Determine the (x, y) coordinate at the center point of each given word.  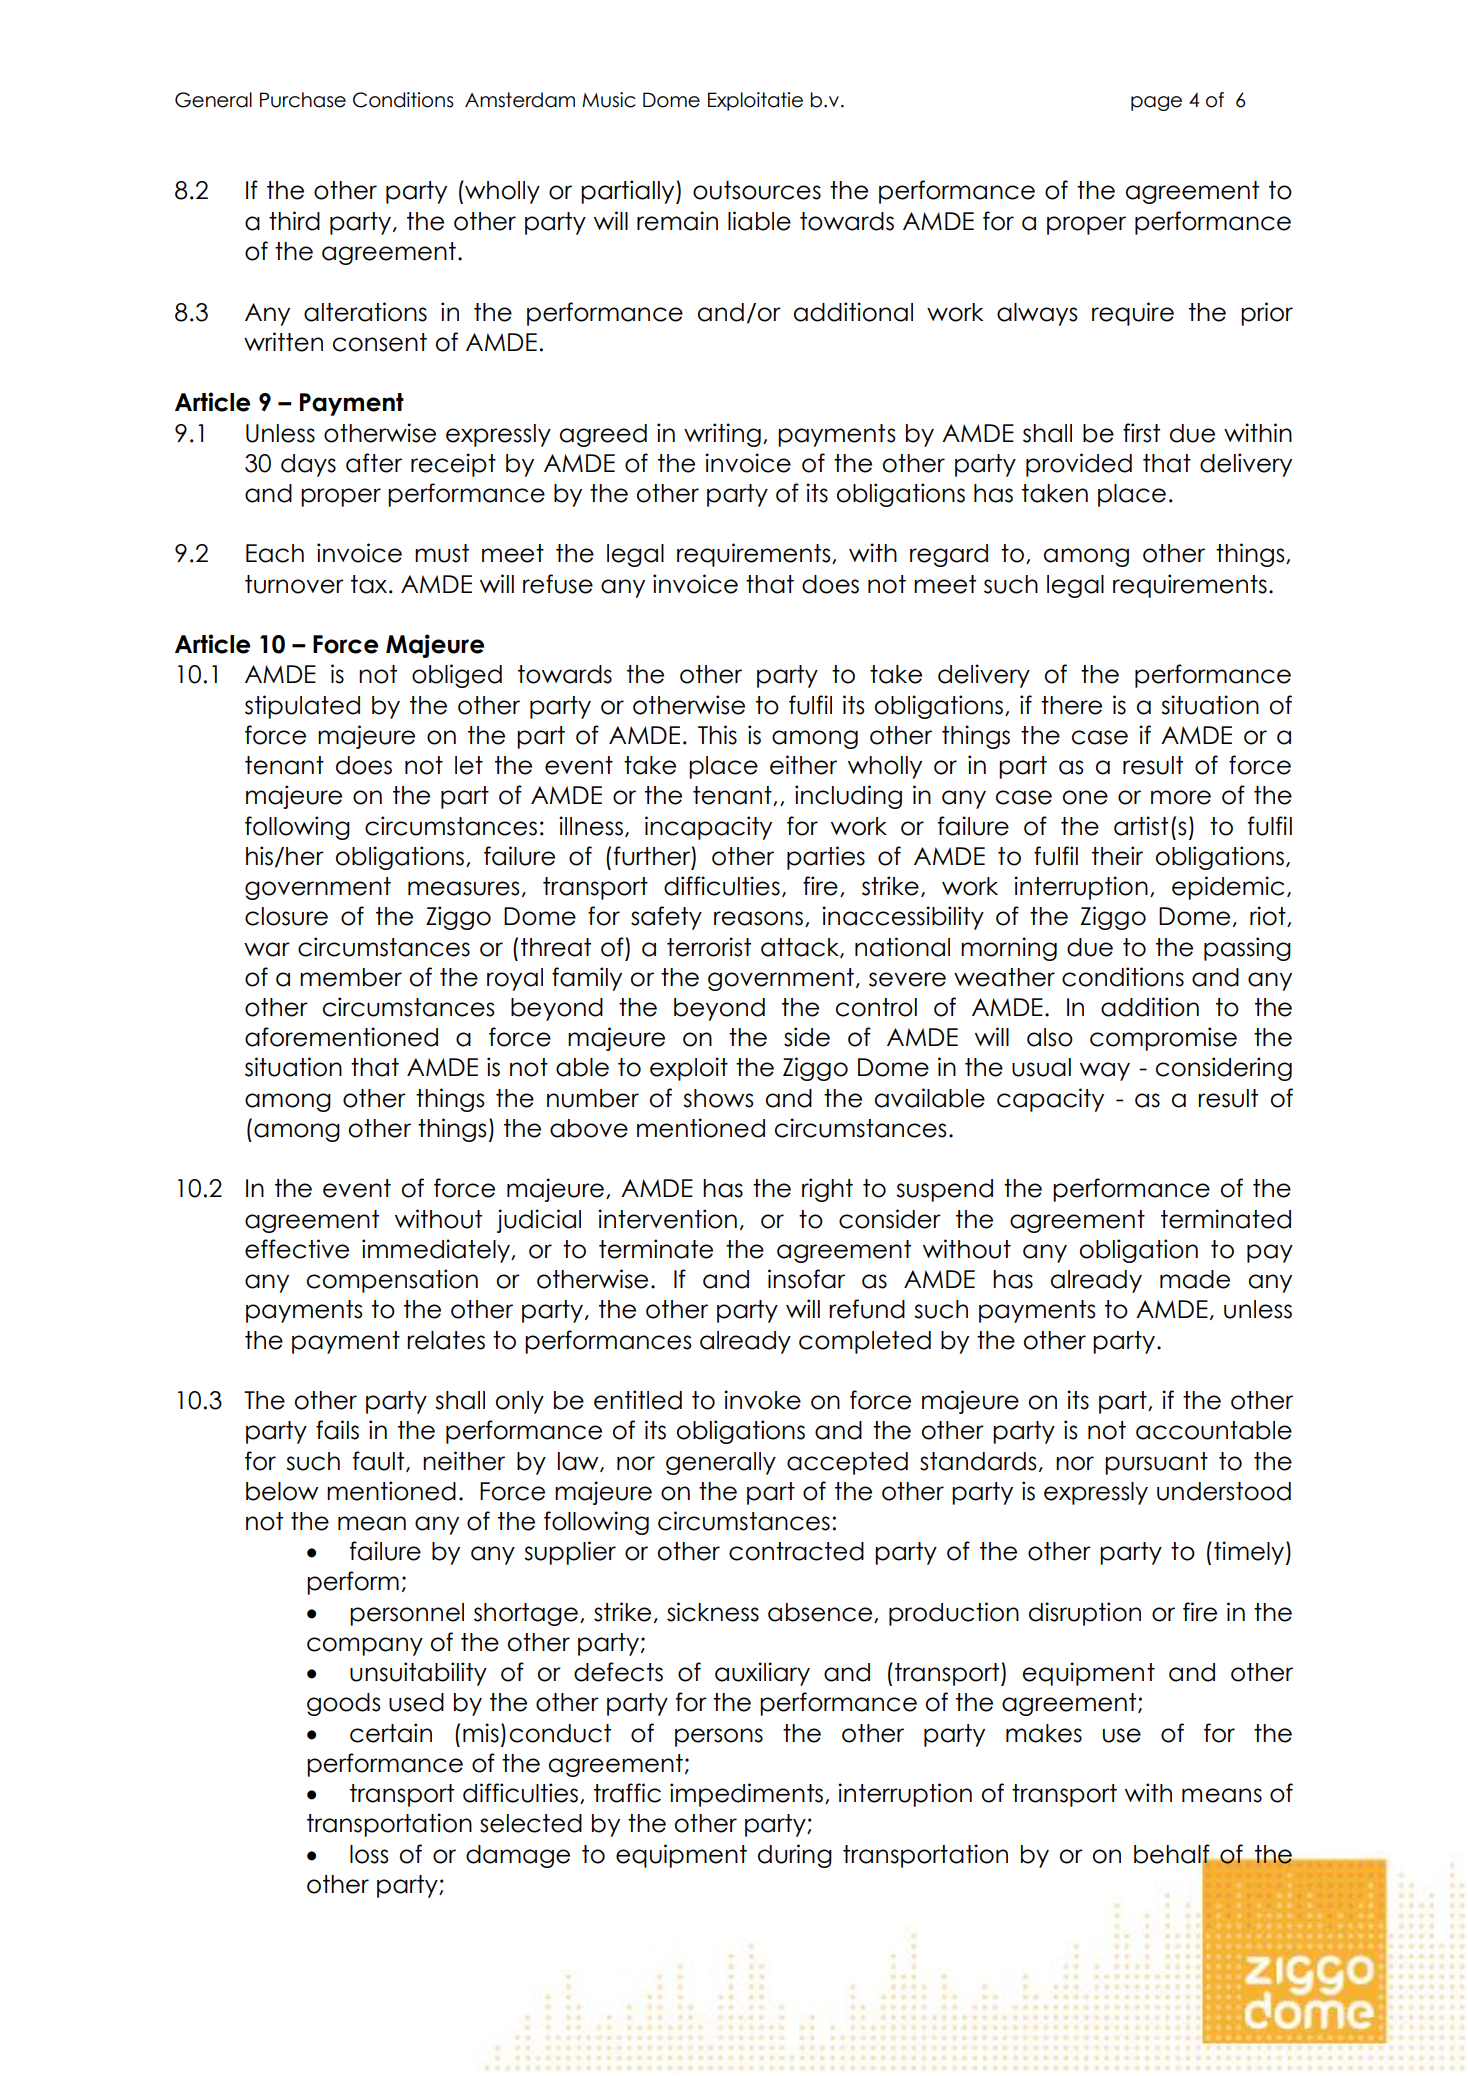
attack (801, 948)
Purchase (303, 100)
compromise (1163, 1039)
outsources (757, 190)
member (351, 977)
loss (369, 1854)
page (1156, 103)
